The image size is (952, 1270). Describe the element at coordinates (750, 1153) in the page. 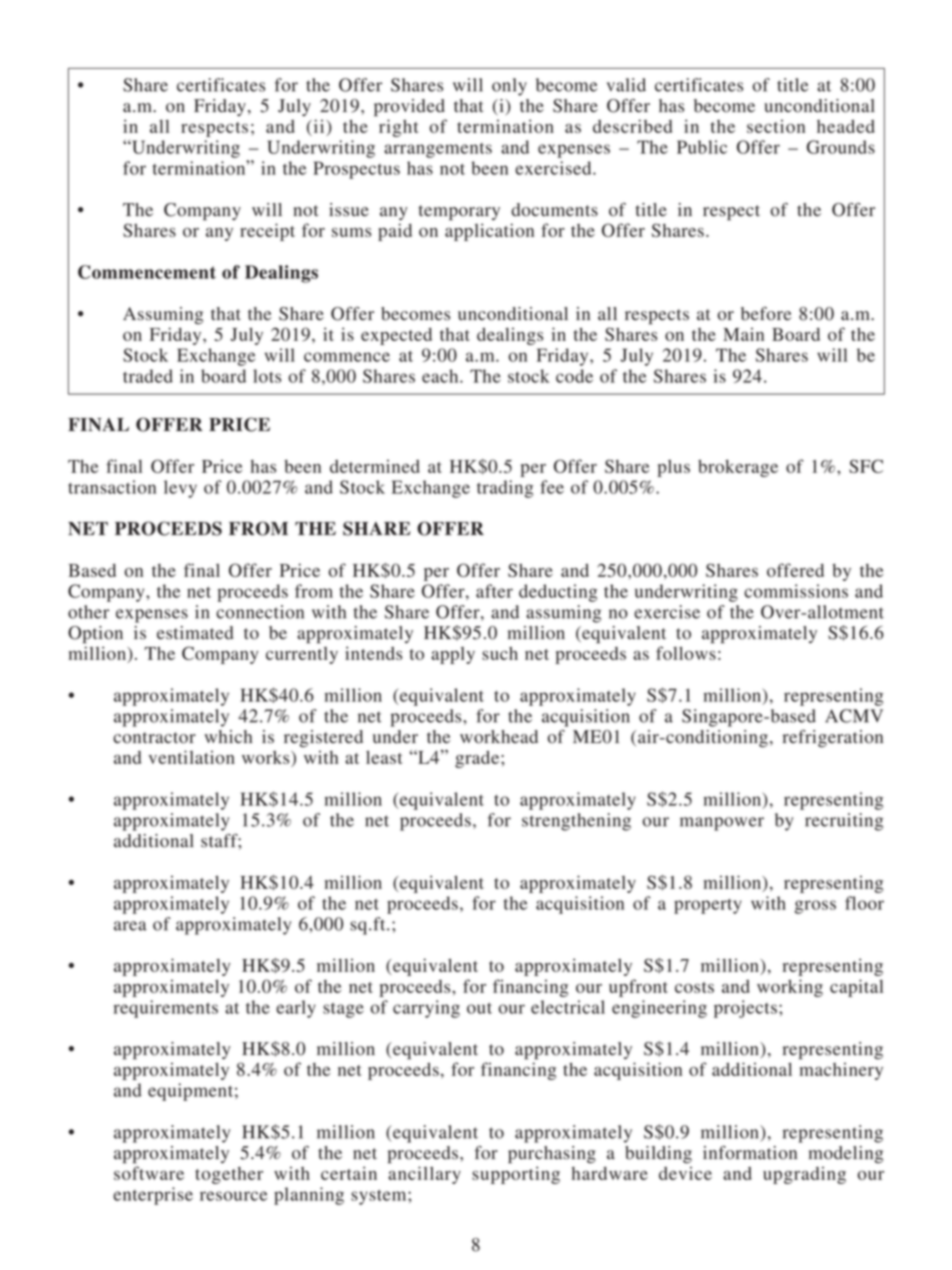

I see `information` at that location.
